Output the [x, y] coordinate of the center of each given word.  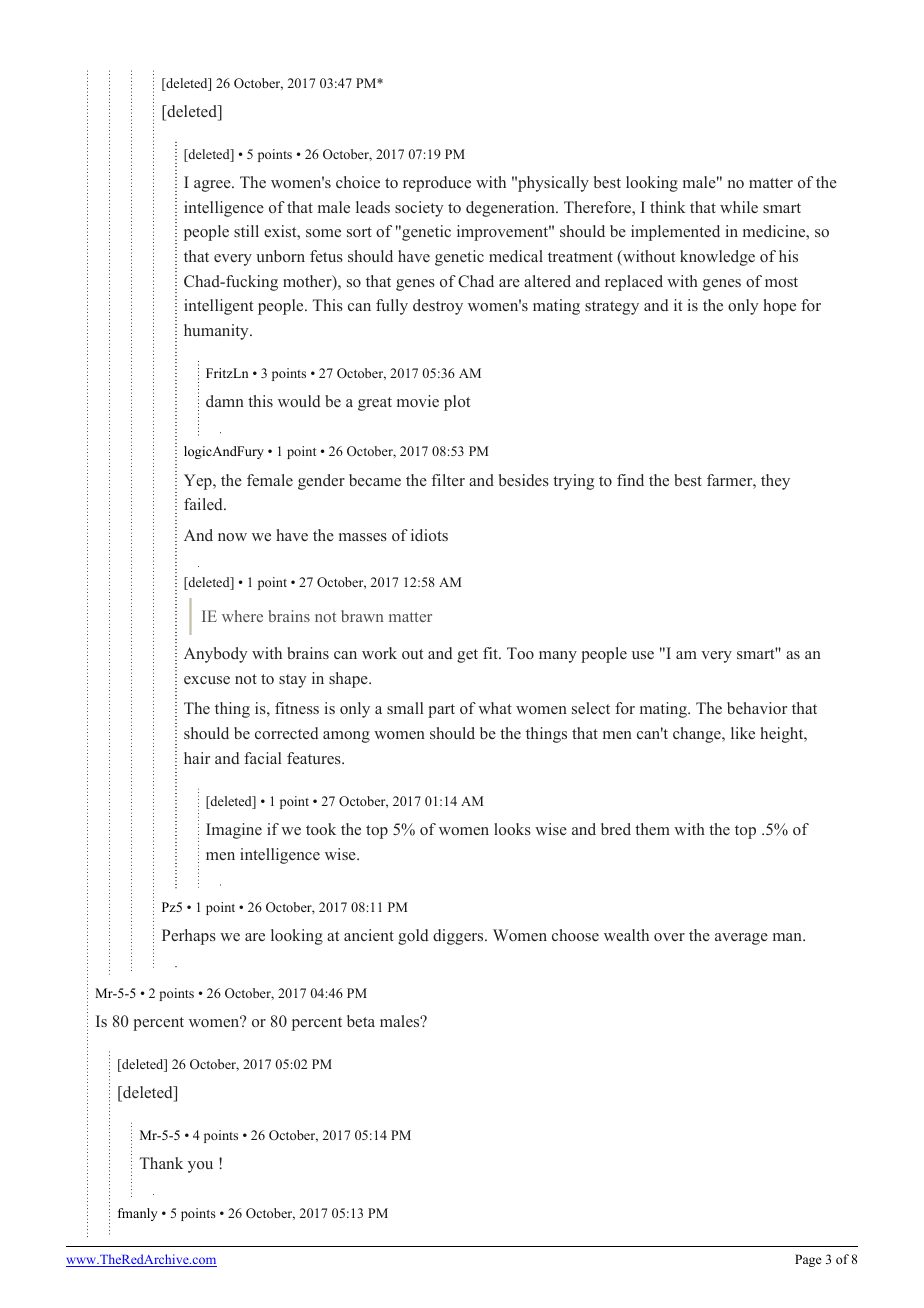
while [739, 207]
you [200, 1167]
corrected [287, 733]
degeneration [511, 209]
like [743, 733]
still [246, 231]
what [495, 708]
